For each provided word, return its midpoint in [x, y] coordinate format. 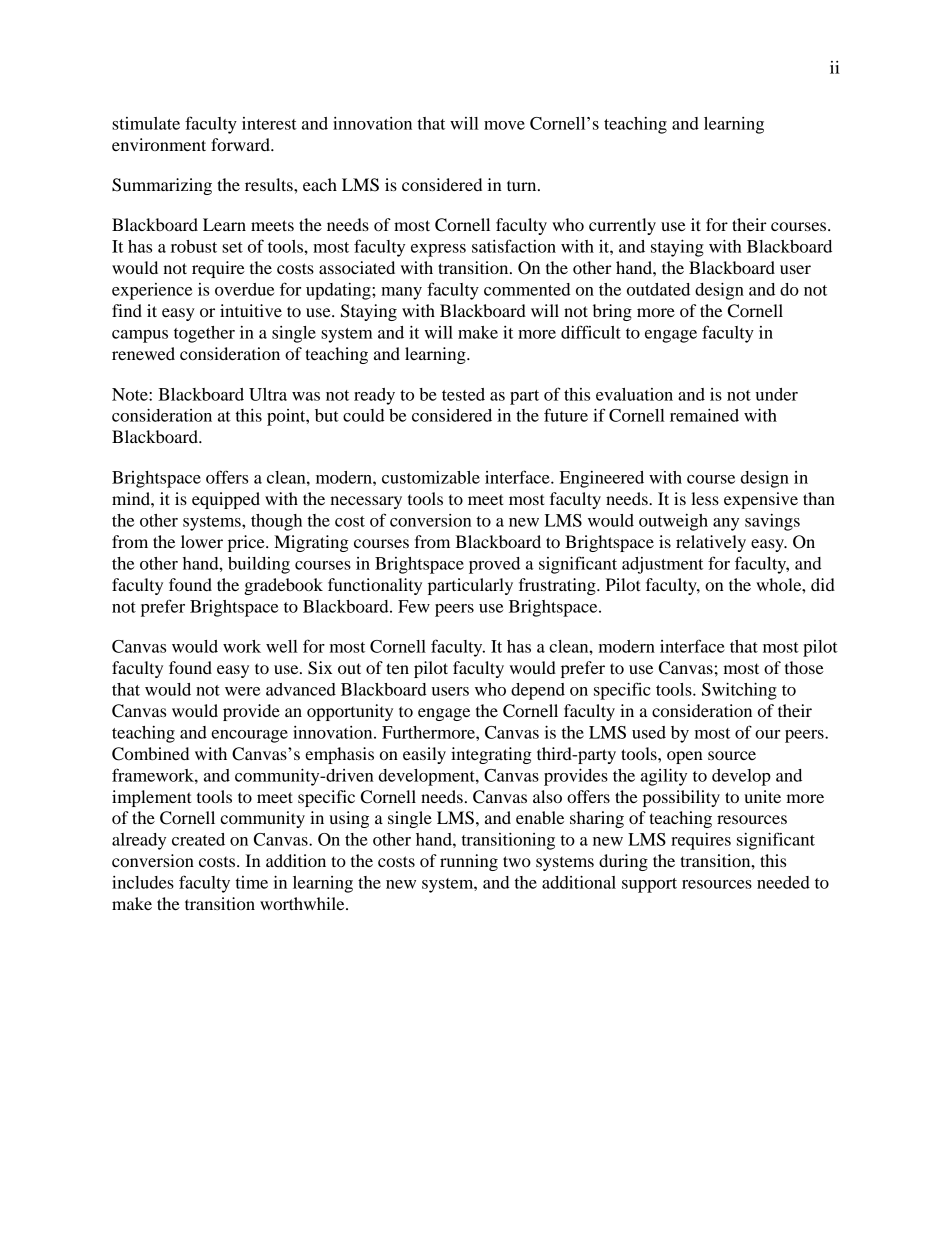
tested [463, 394]
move [504, 125]
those [804, 667]
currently [622, 226]
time [252, 882]
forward [241, 144]
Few [414, 606]
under [777, 394]
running [469, 862]
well [282, 646]
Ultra [268, 394]
